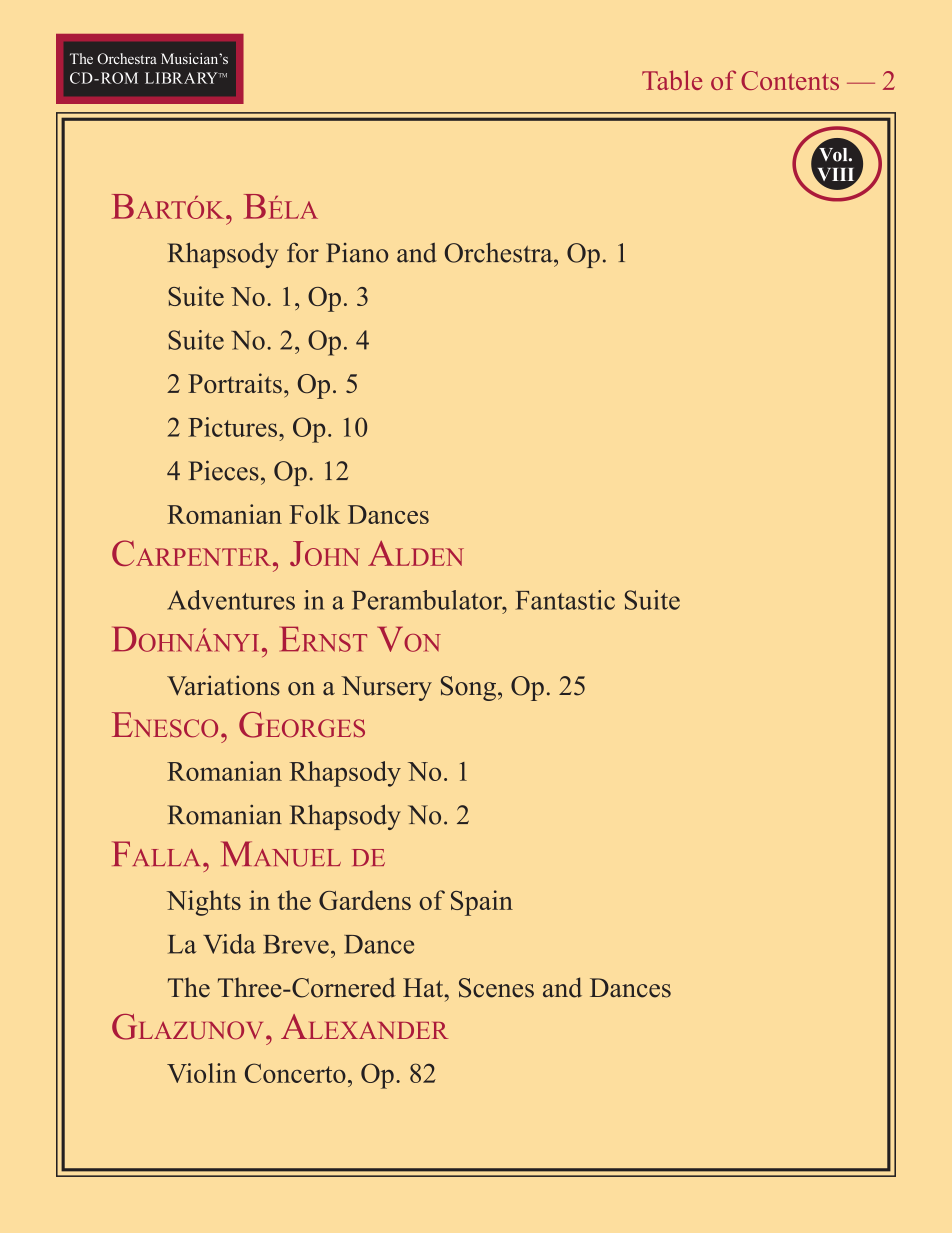 The width and height of the screenshot is (952, 1233). What do you see at coordinates (672, 80) in the screenshot?
I see `Table` at bounding box center [672, 80].
